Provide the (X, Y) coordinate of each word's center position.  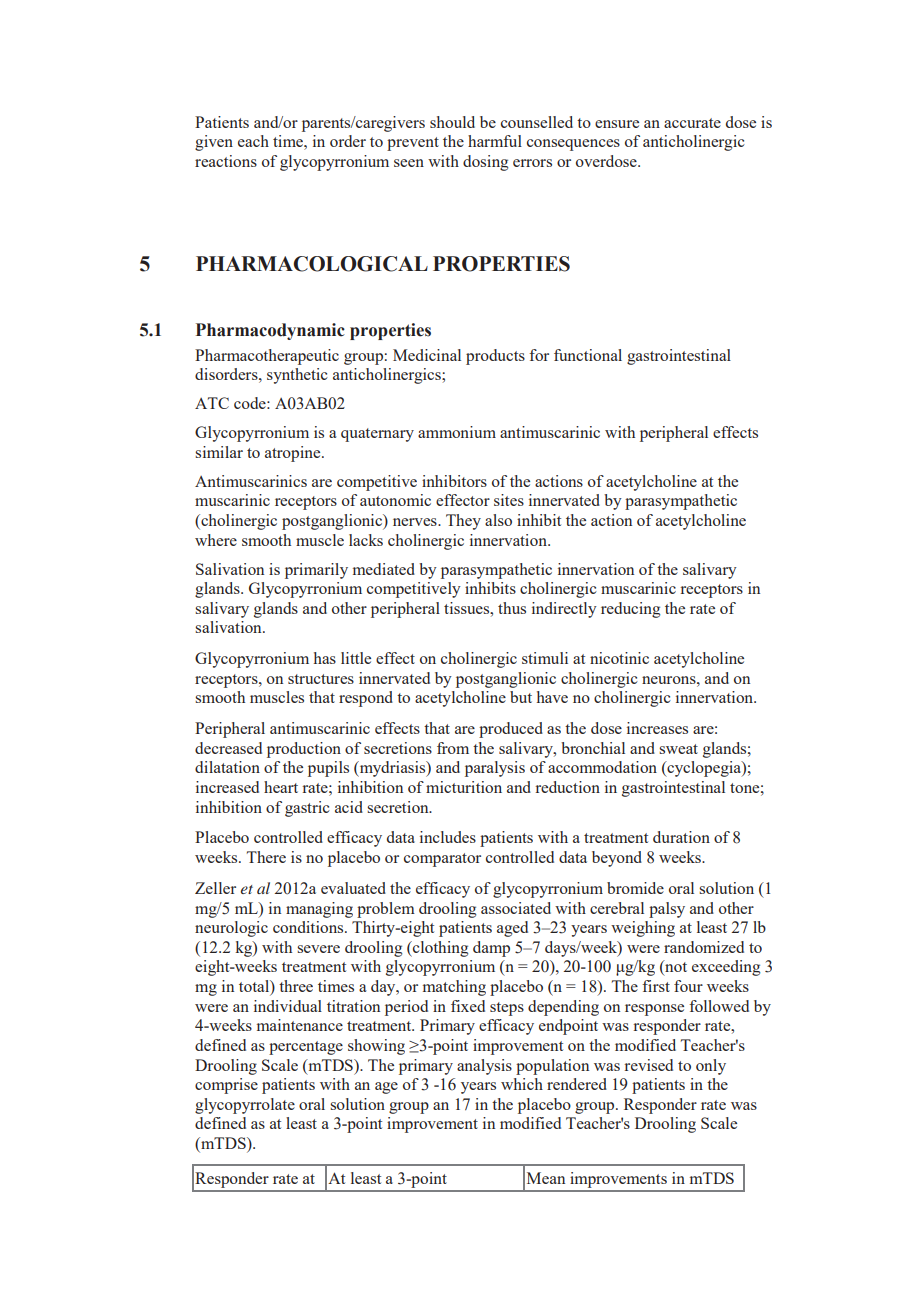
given (214, 143)
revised (649, 1065)
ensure (617, 124)
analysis (484, 1067)
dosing (485, 163)
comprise (226, 1086)
